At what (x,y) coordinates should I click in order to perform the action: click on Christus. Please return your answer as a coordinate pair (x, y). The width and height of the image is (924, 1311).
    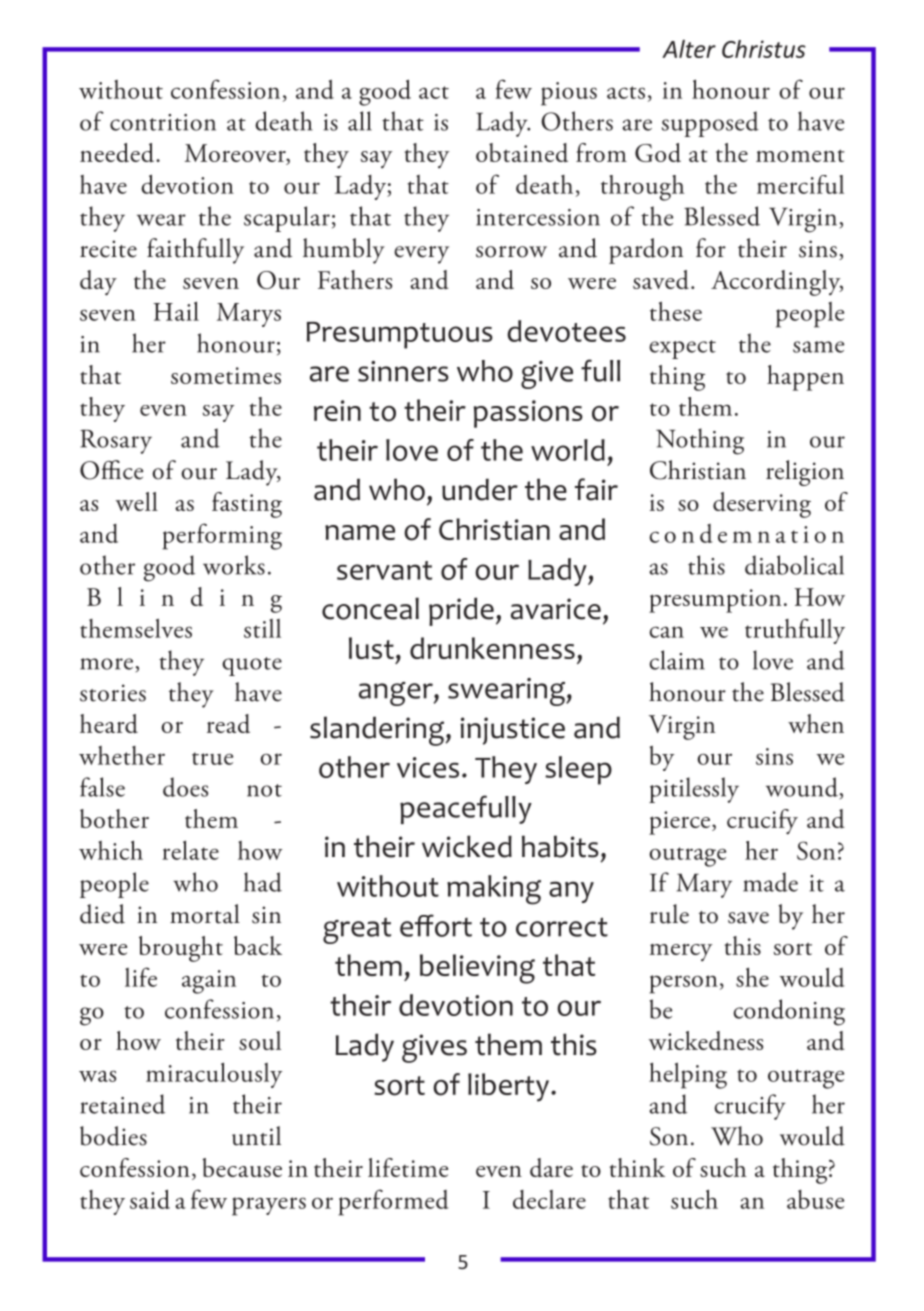
    Looking at the image, I should click on (764, 49).
